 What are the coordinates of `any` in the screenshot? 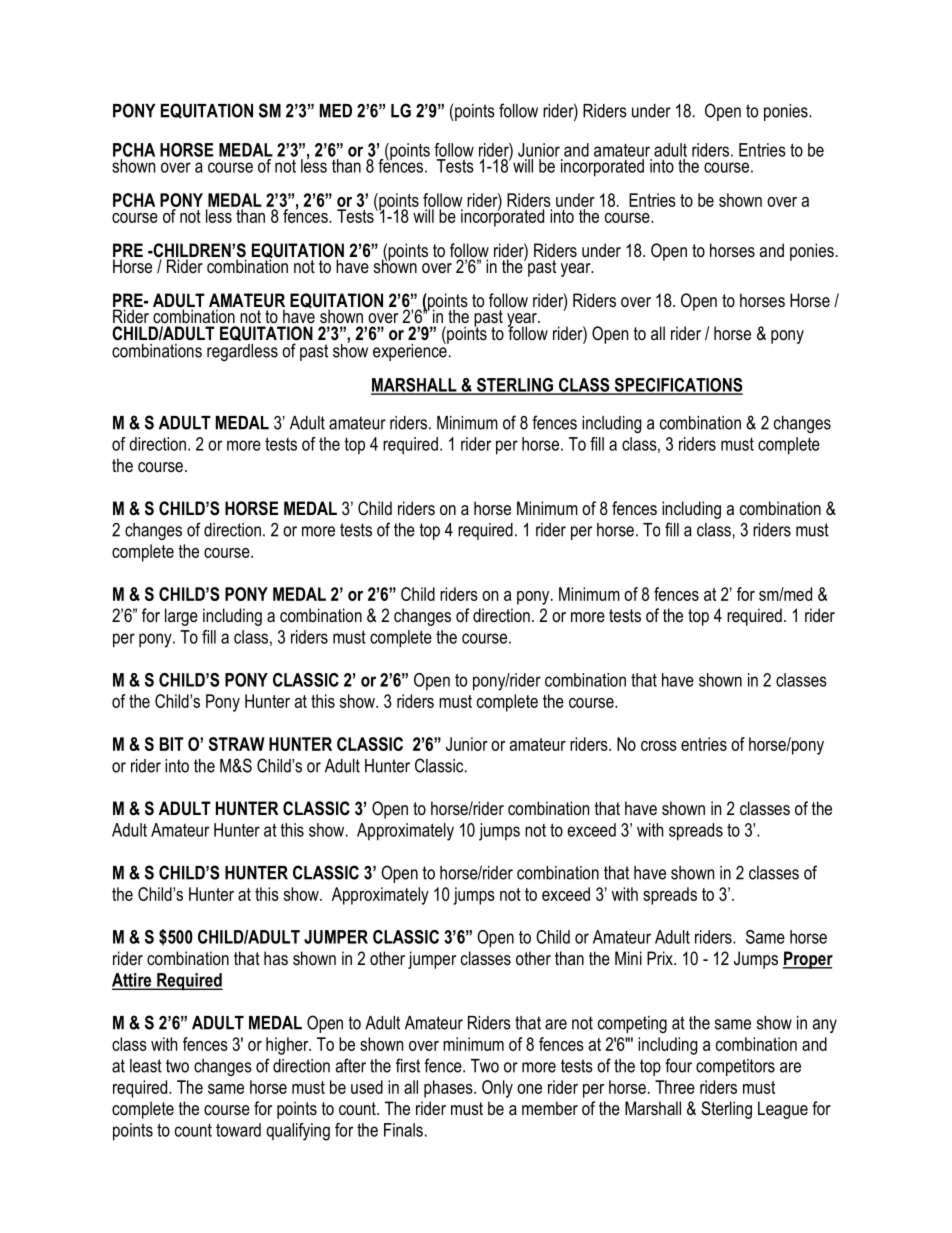 It's located at (825, 1026).
